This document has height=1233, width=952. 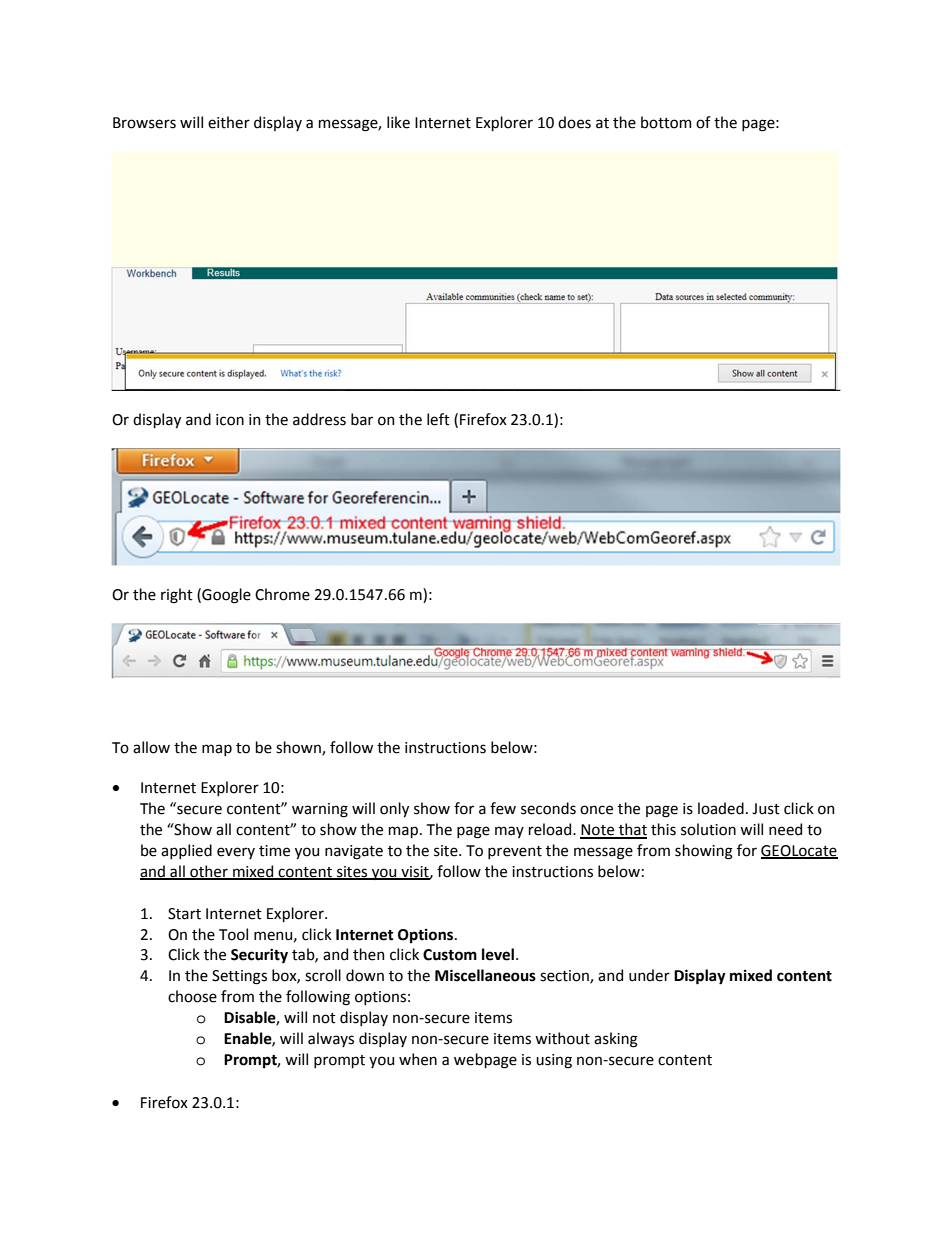 What do you see at coordinates (721, 808) in the document?
I see `loaded` at bounding box center [721, 808].
